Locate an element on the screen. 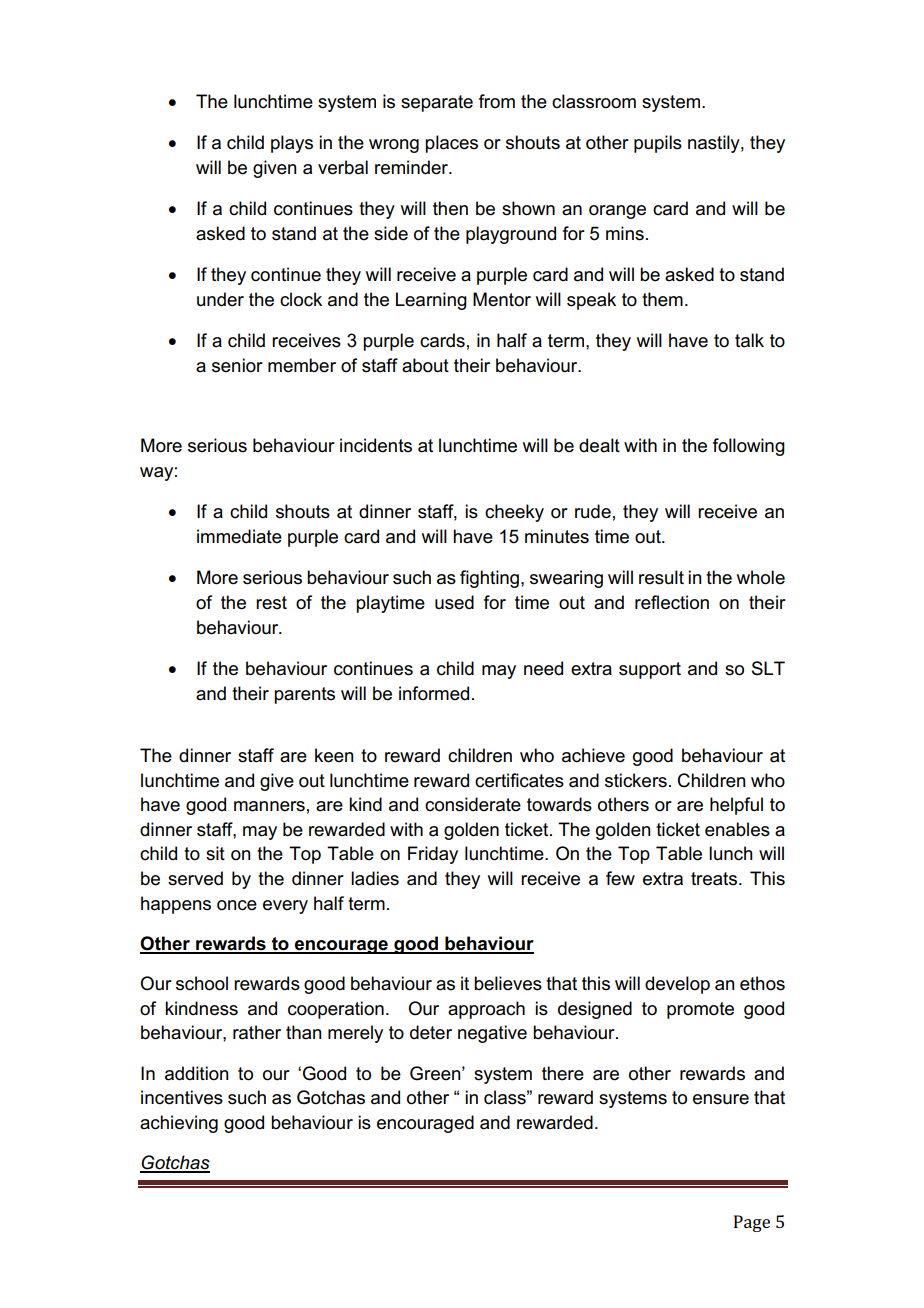  places is located at coordinates (451, 144).
